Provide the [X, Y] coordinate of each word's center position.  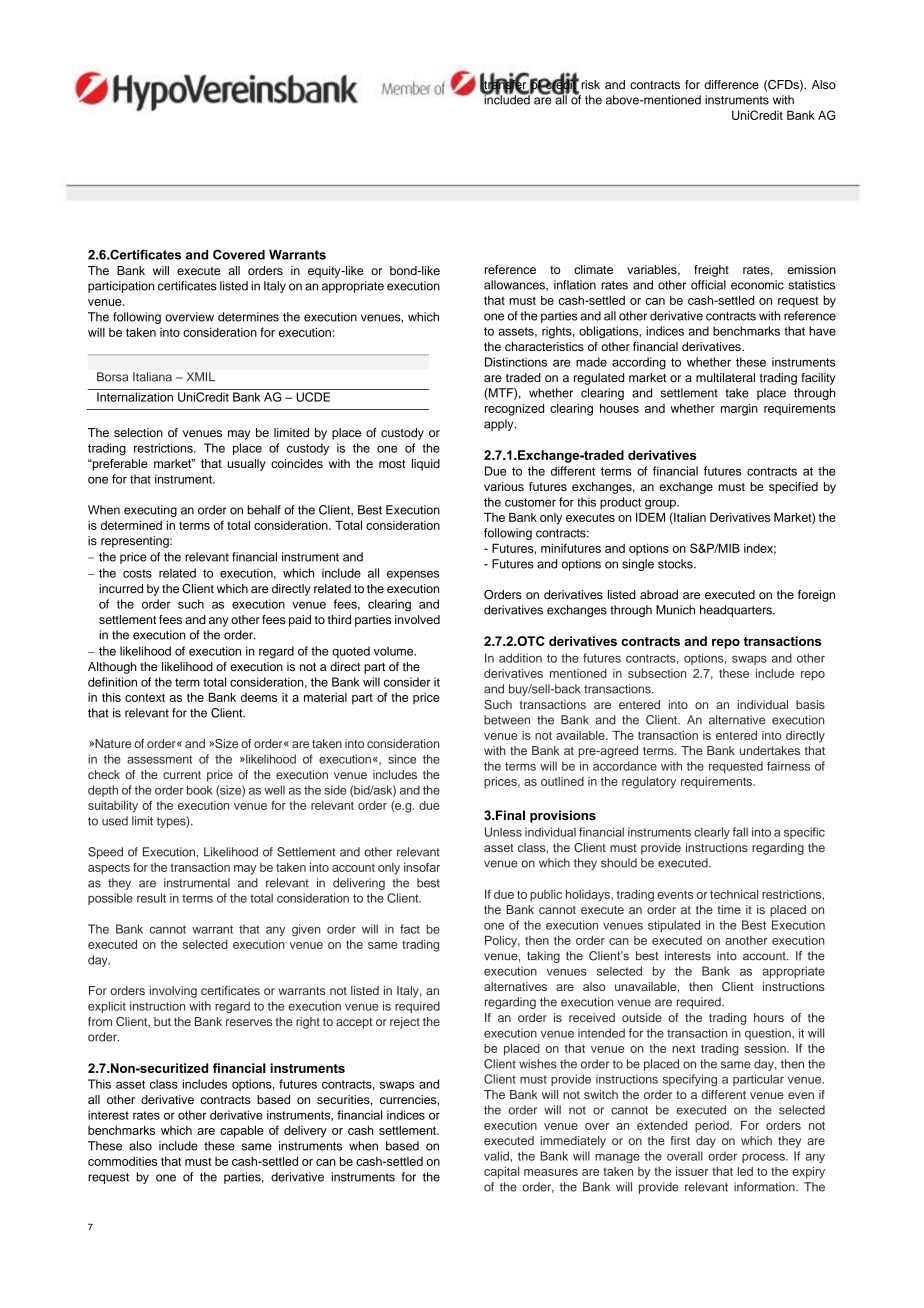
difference [731, 84]
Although [112, 668]
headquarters [737, 611]
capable [242, 1131]
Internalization [135, 397]
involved [417, 619]
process [764, 1158]
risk [590, 84]
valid [497, 1156]
